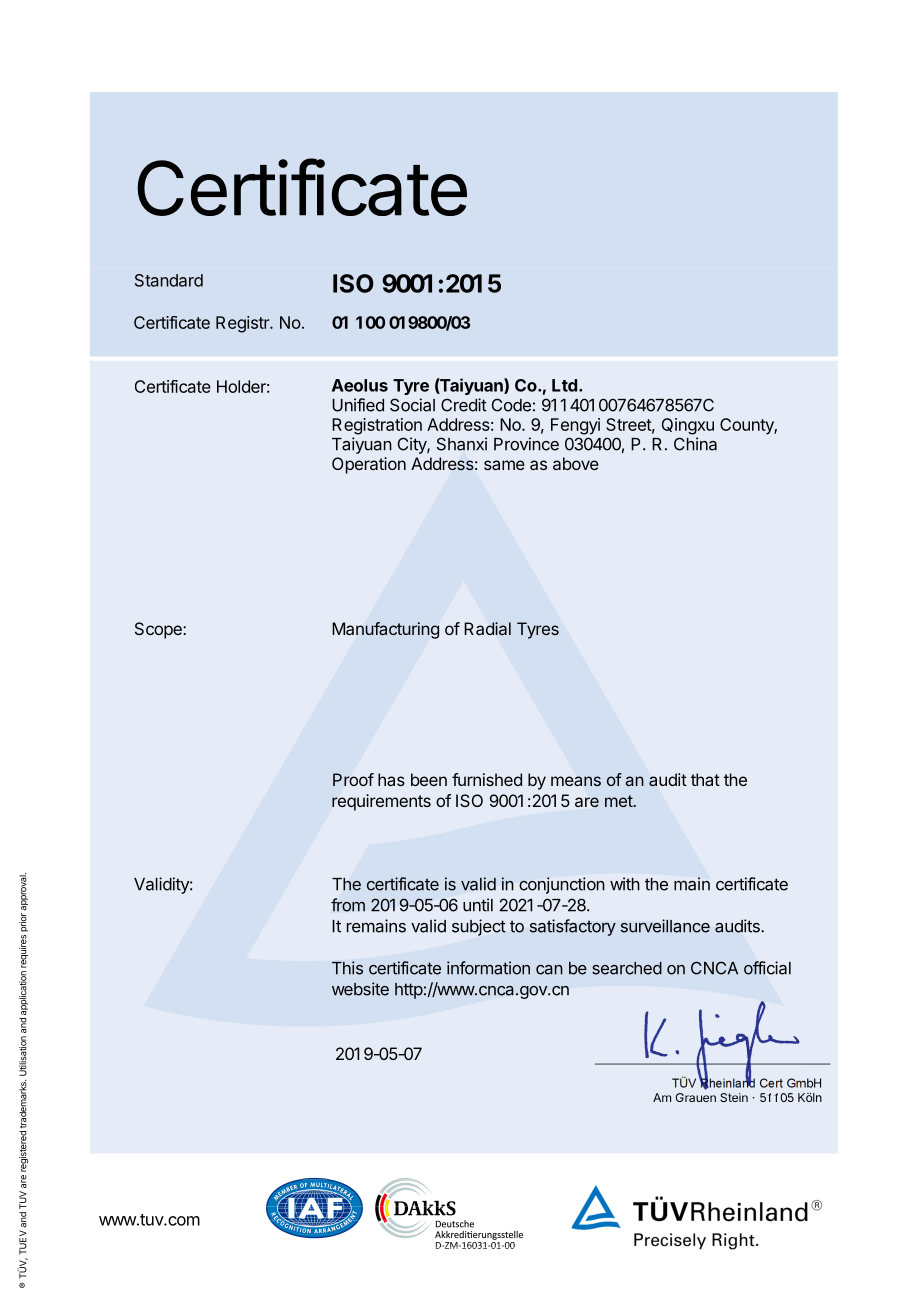 This document has width=924, height=1308. Describe the element at coordinates (478, 905) in the document. I see `until` at that location.
